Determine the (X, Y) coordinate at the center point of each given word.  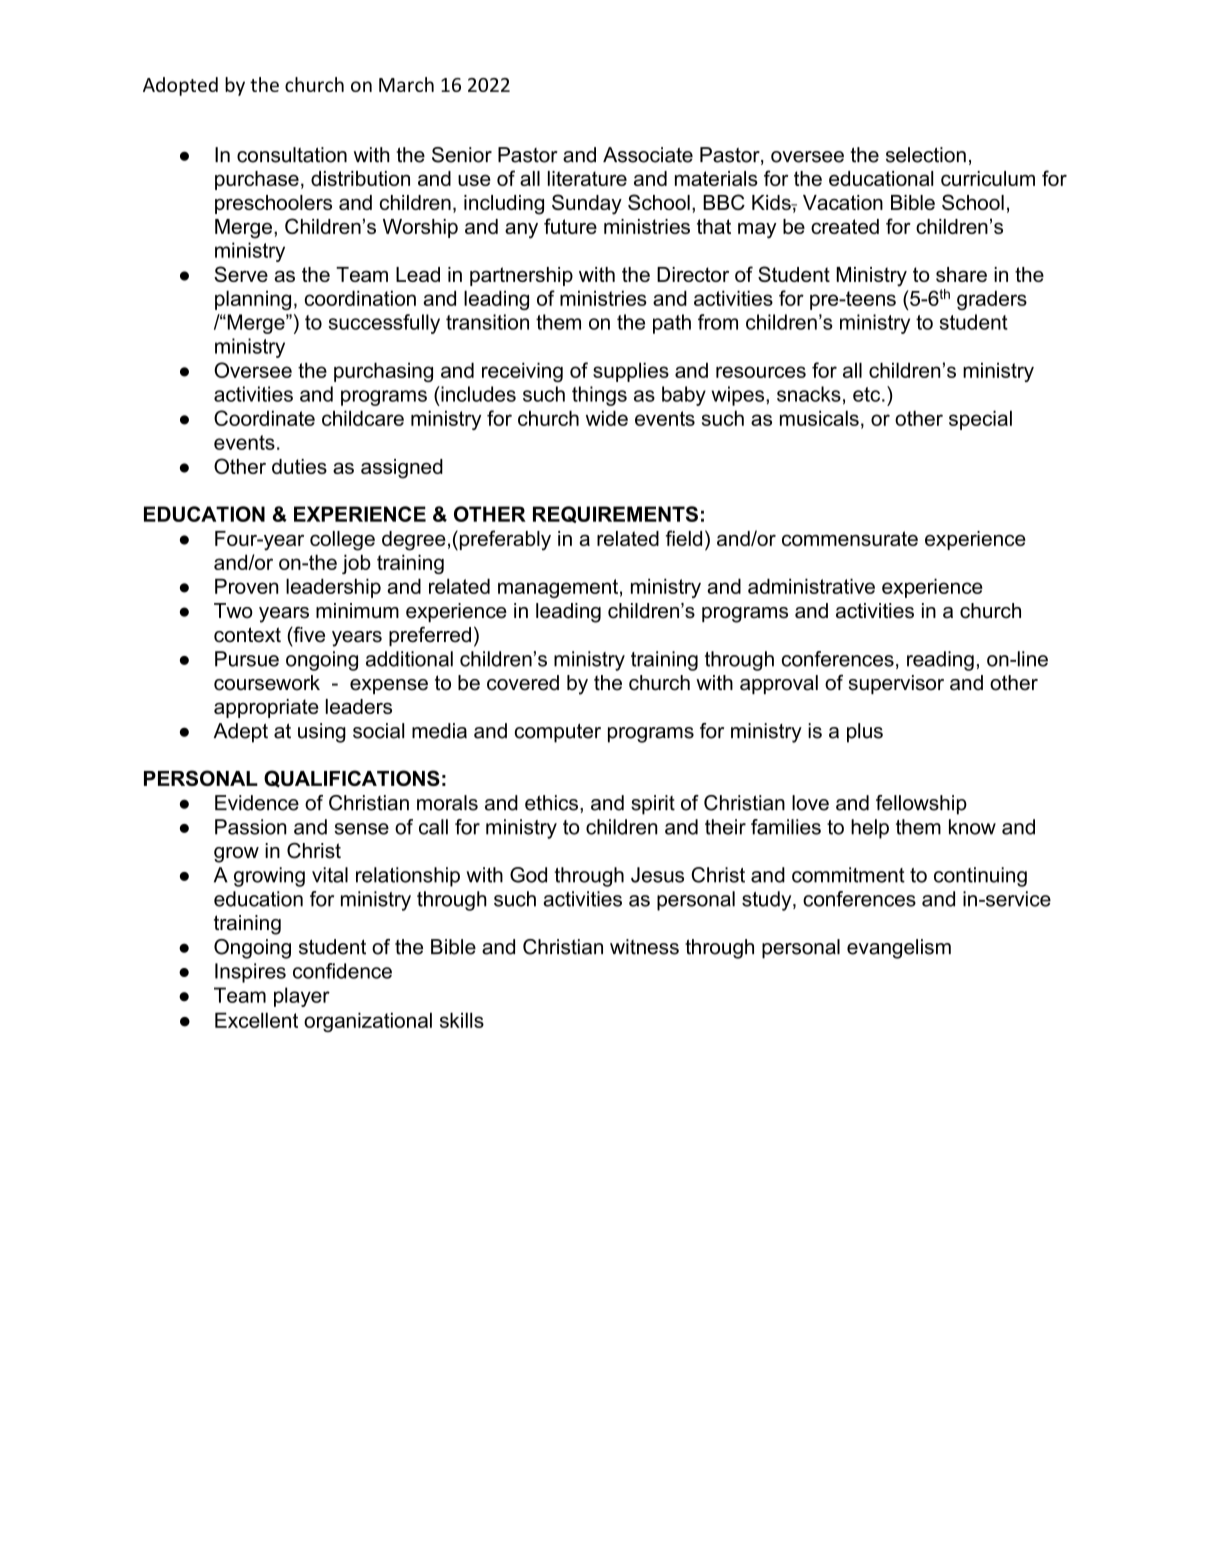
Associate (648, 155)
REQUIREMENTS (615, 514)
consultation (292, 155)
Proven (246, 586)
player (302, 997)
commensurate (850, 538)
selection (926, 155)
